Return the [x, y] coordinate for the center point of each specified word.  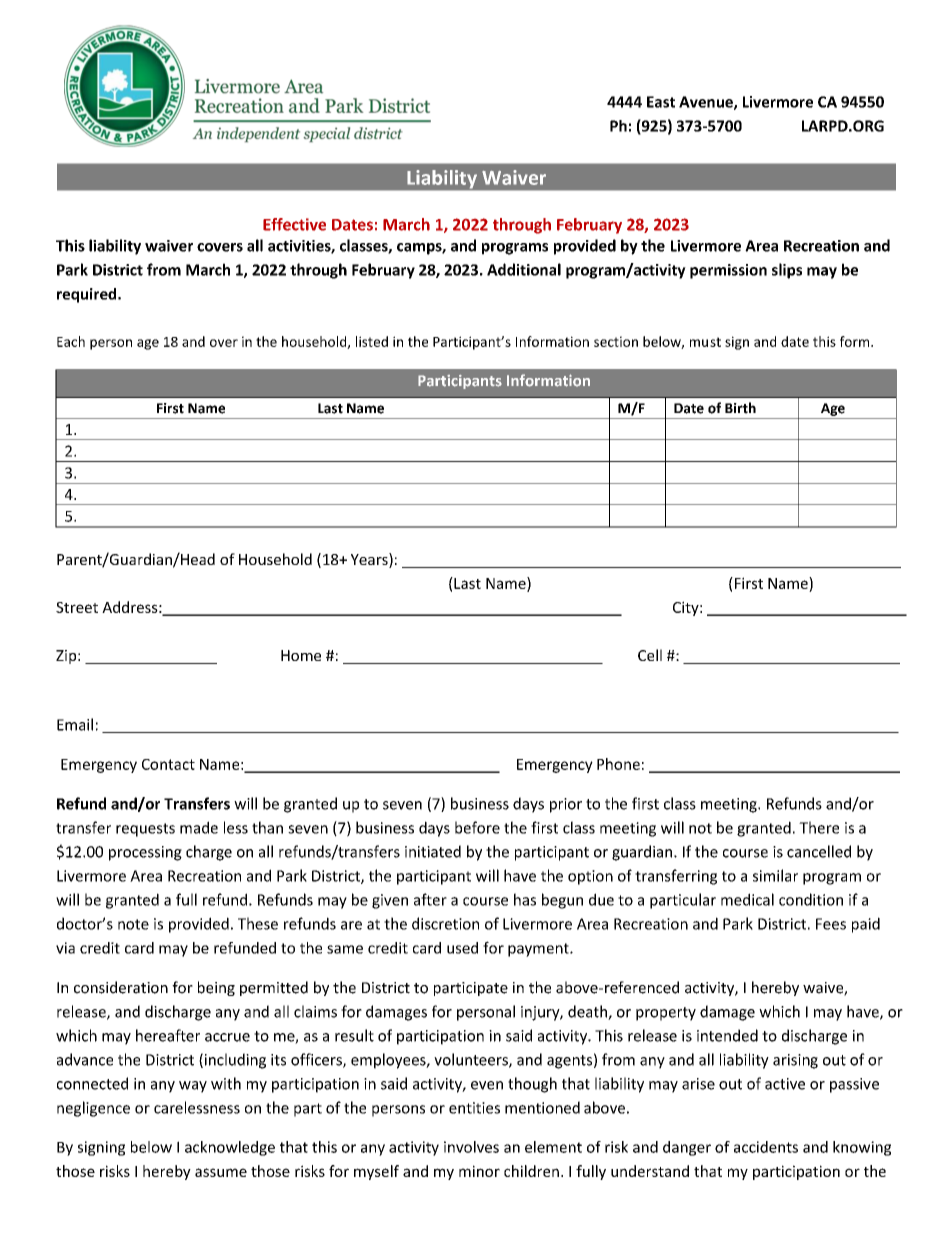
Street [77, 607]
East [661, 102]
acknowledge [230, 1148]
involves [471, 1147]
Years [370, 560]
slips [787, 271]
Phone [618, 764]
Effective [294, 224]
